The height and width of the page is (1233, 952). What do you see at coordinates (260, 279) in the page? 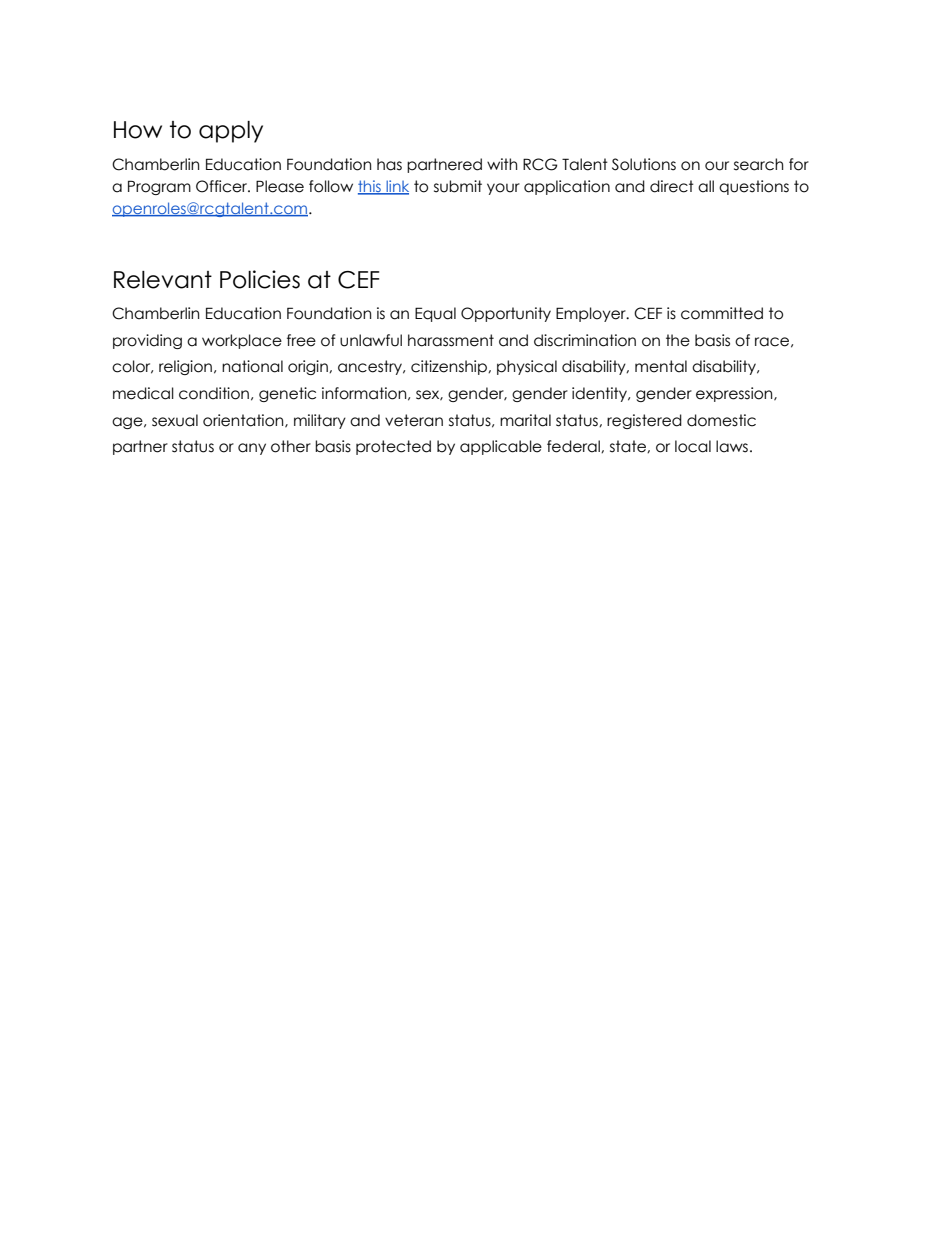
I see `Policies` at bounding box center [260, 279].
